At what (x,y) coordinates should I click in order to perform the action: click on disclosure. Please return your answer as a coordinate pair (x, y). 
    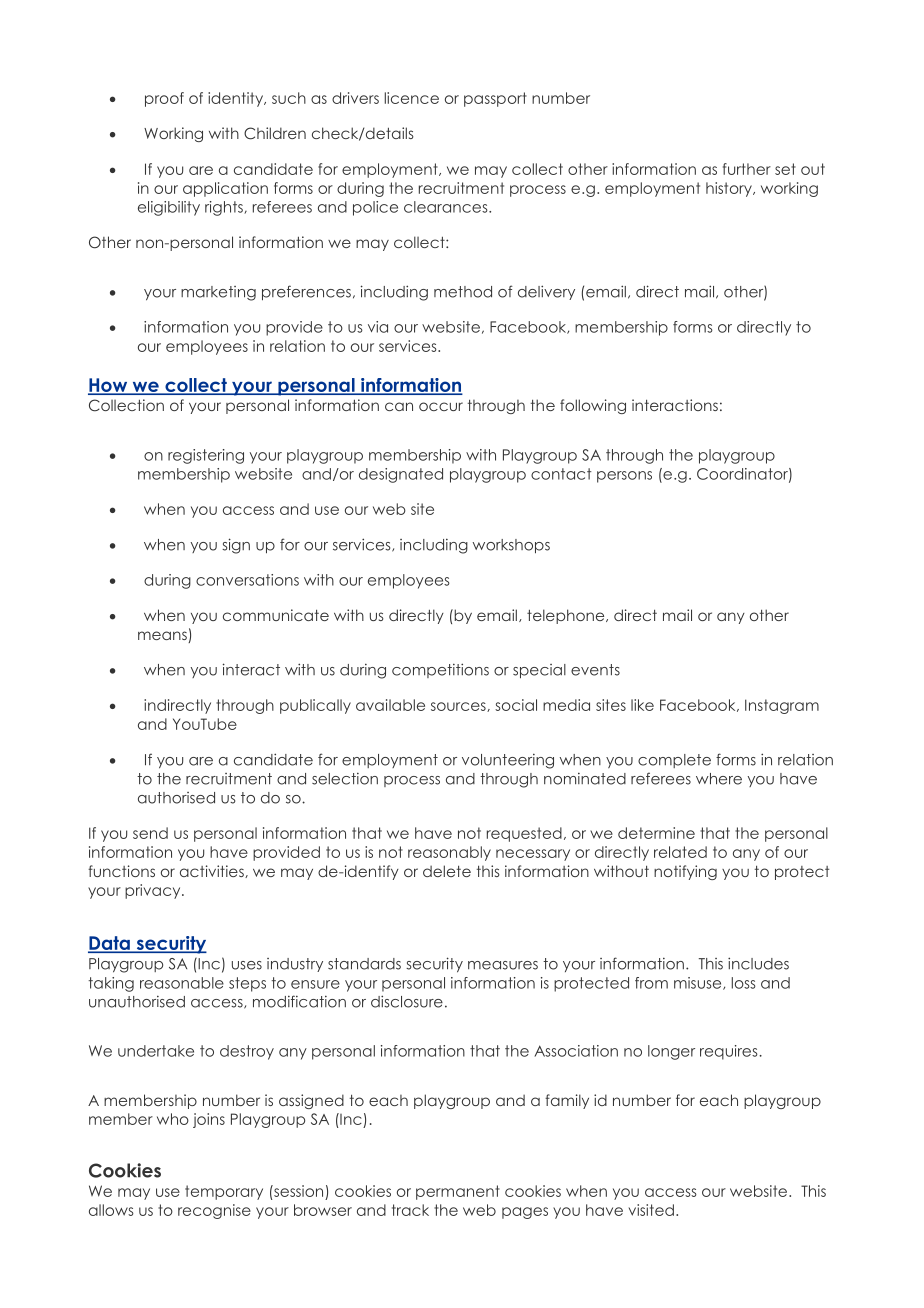
    Looking at the image, I should click on (407, 1001).
